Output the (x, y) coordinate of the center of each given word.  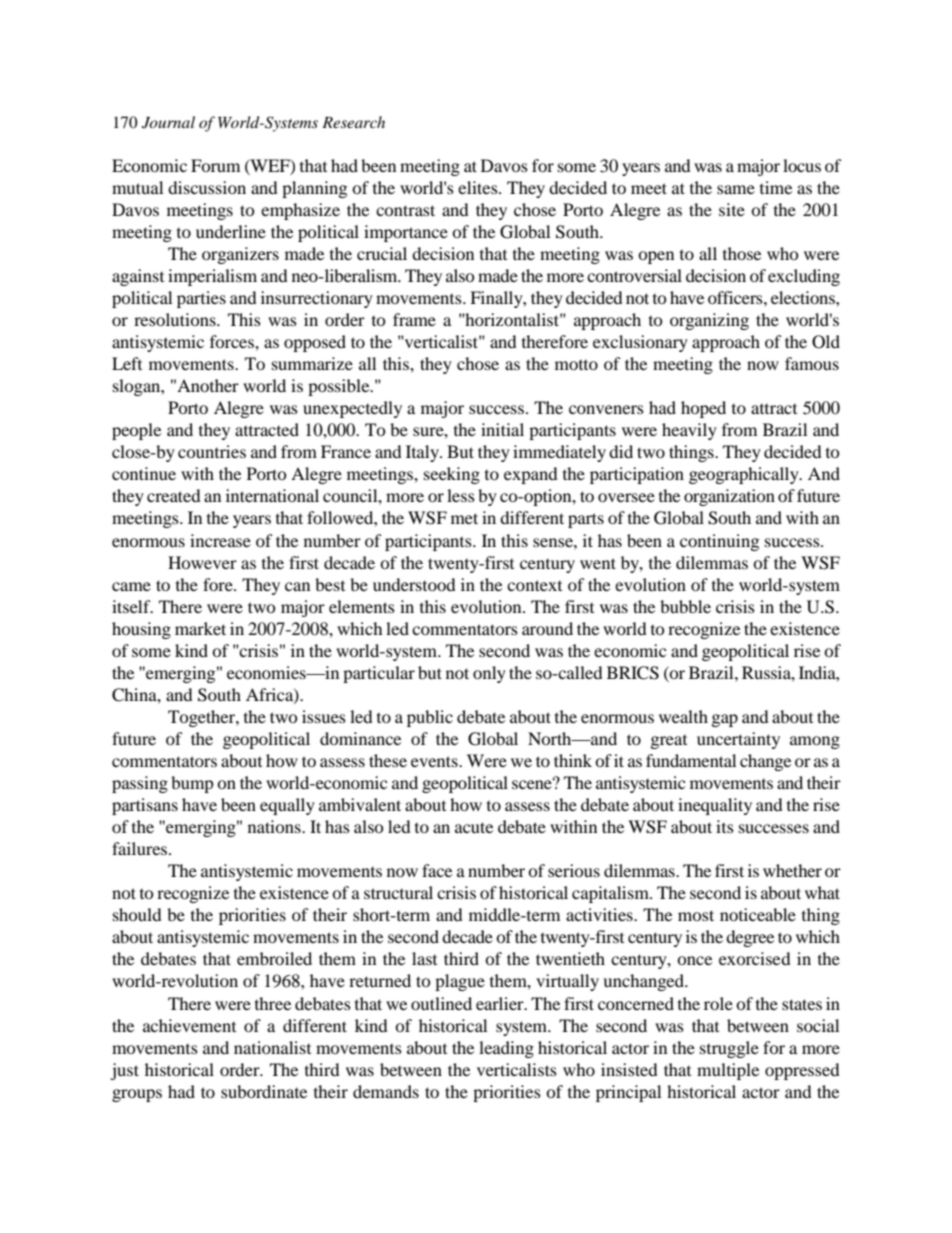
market (200, 628)
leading (506, 1049)
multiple (728, 1071)
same (736, 189)
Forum (215, 165)
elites (479, 187)
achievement (189, 1025)
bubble (685, 606)
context (534, 585)
